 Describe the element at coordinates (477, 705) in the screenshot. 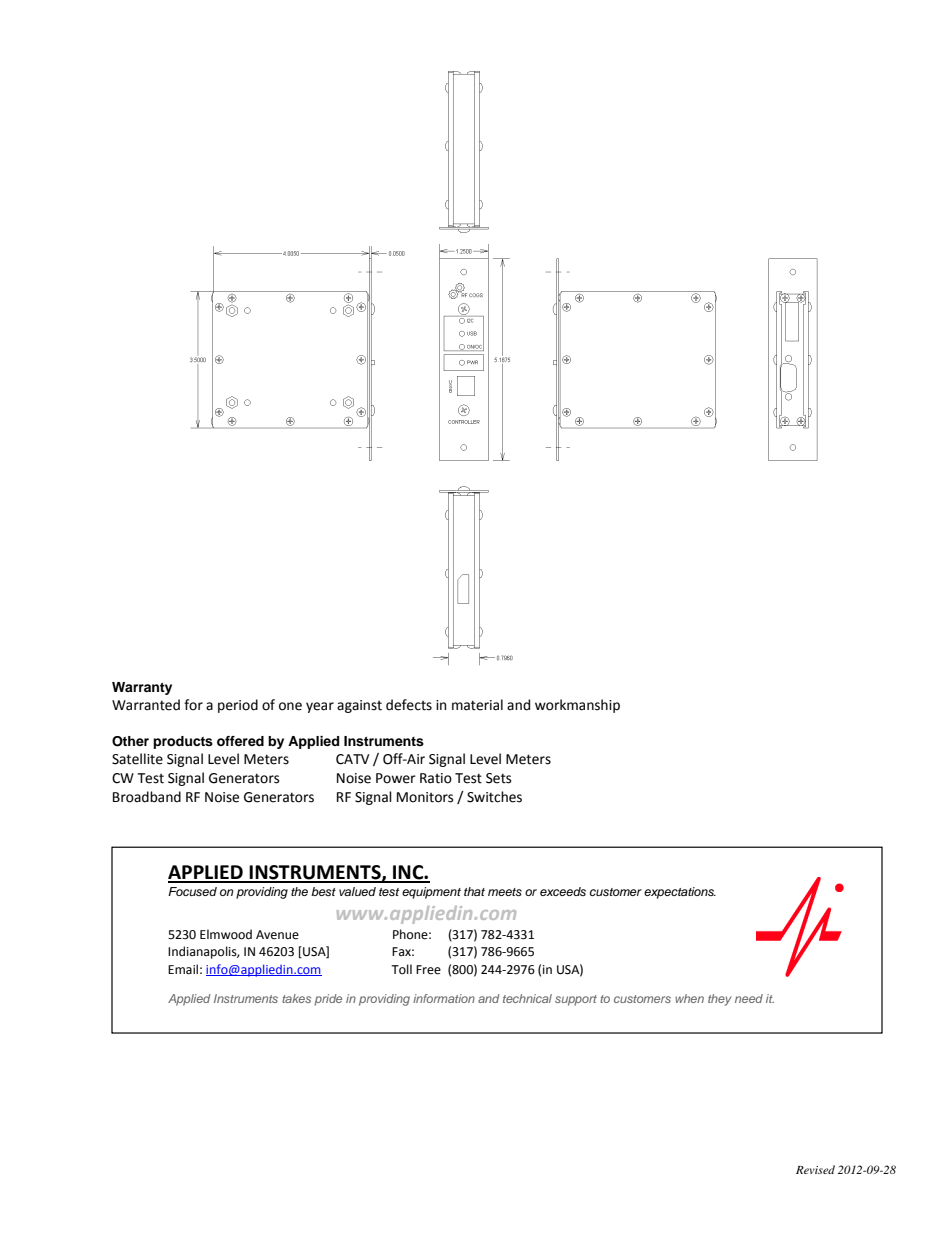

I see `material` at that location.
